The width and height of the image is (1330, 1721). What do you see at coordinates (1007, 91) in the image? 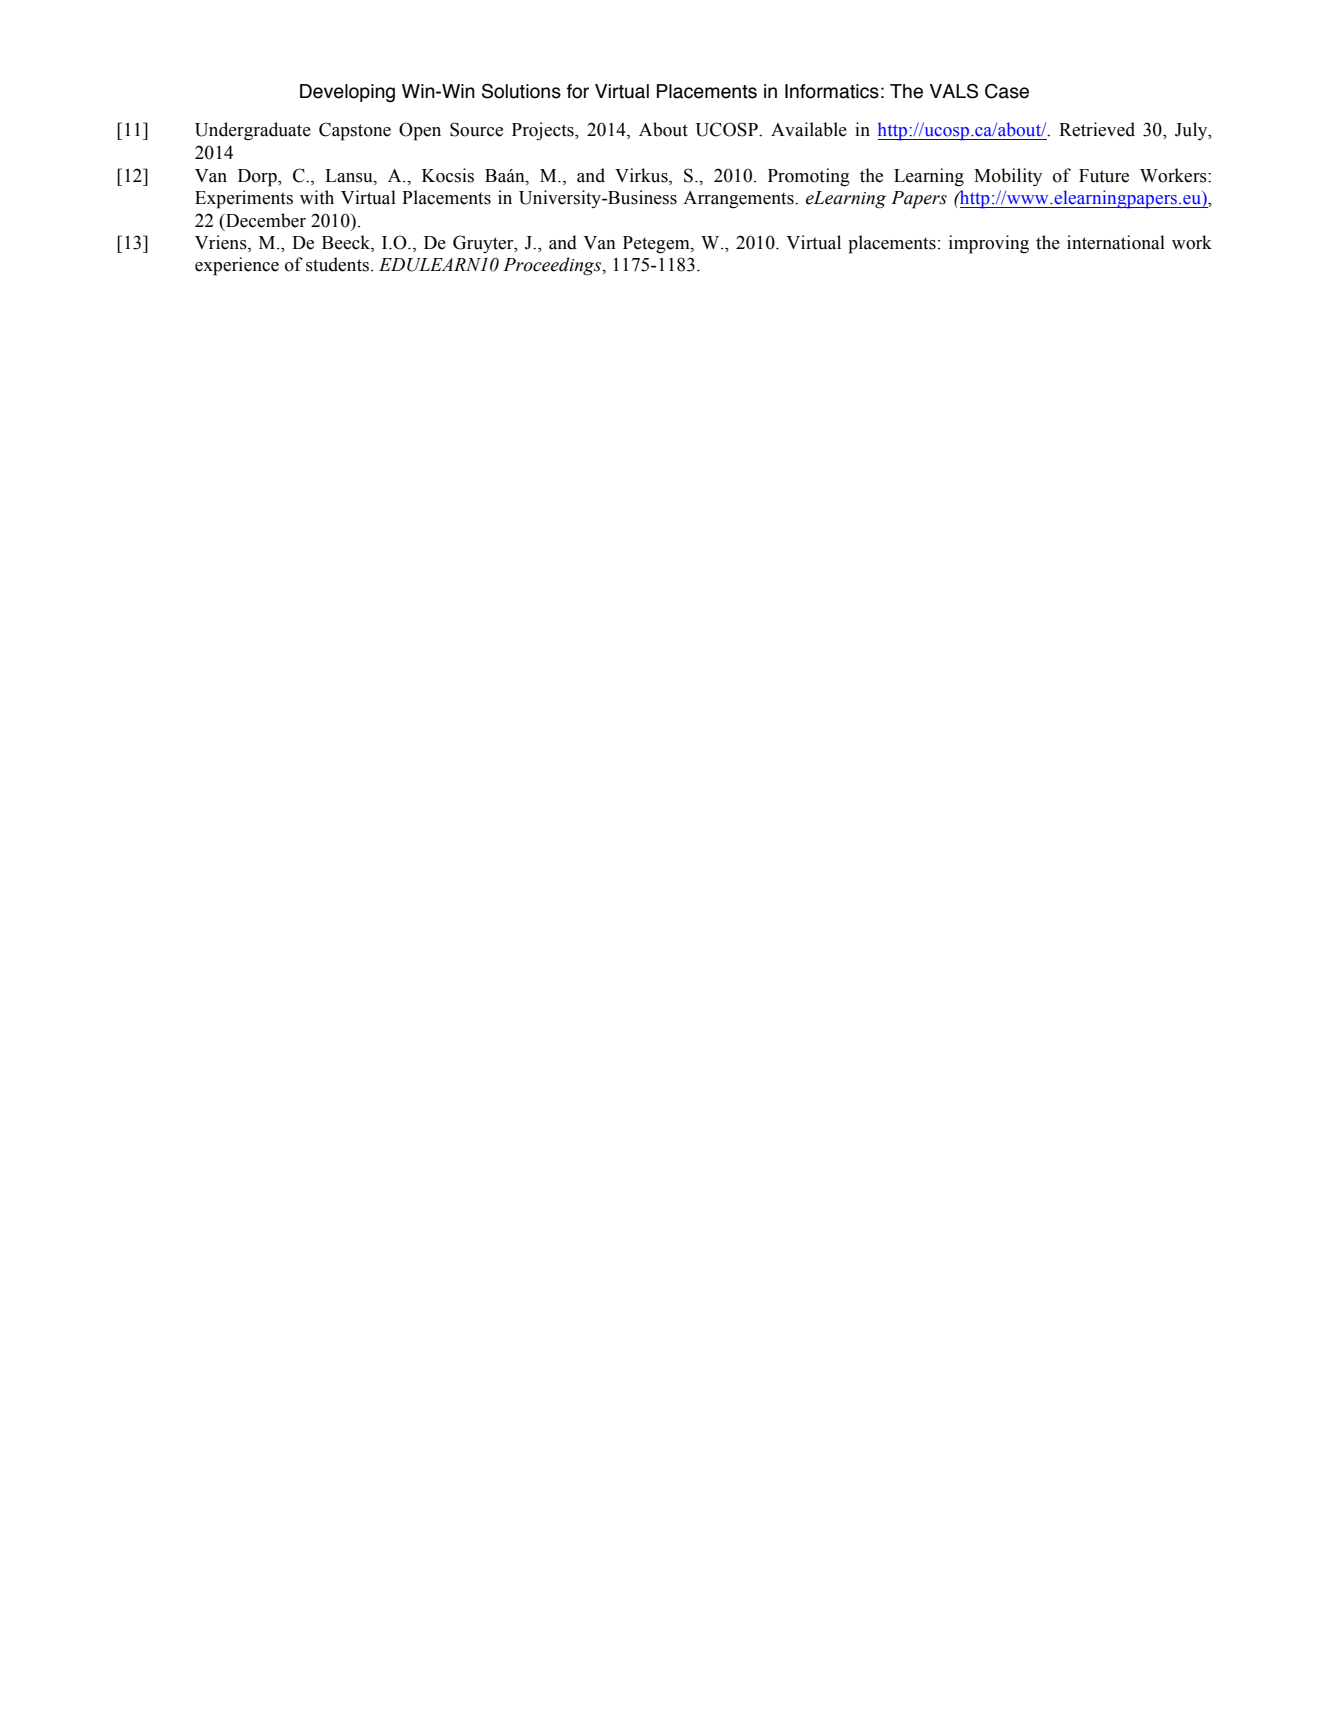
I see `Case` at bounding box center [1007, 91].
